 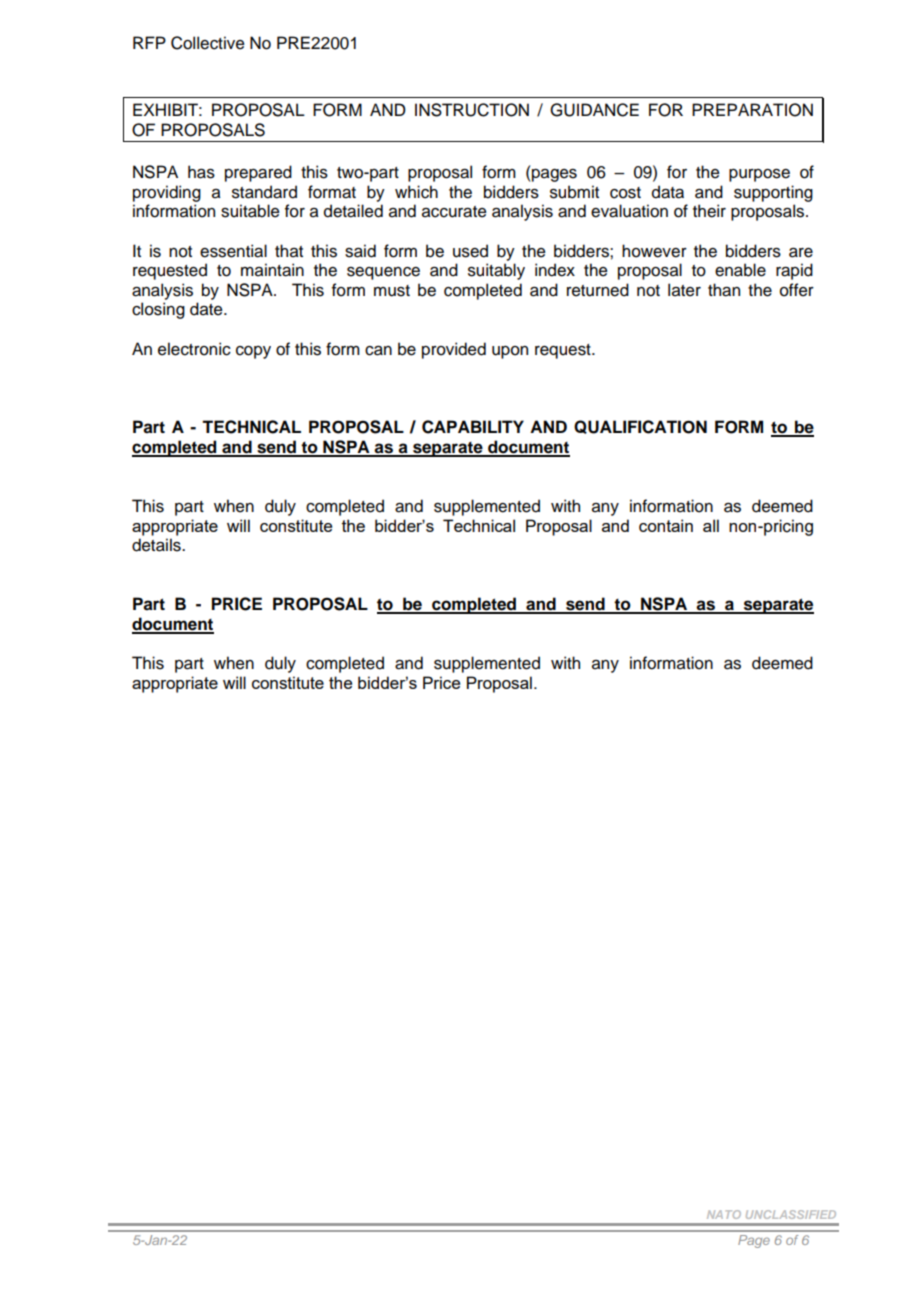 I want to click on INSTRUCTION, so click(x=472, y=110).
